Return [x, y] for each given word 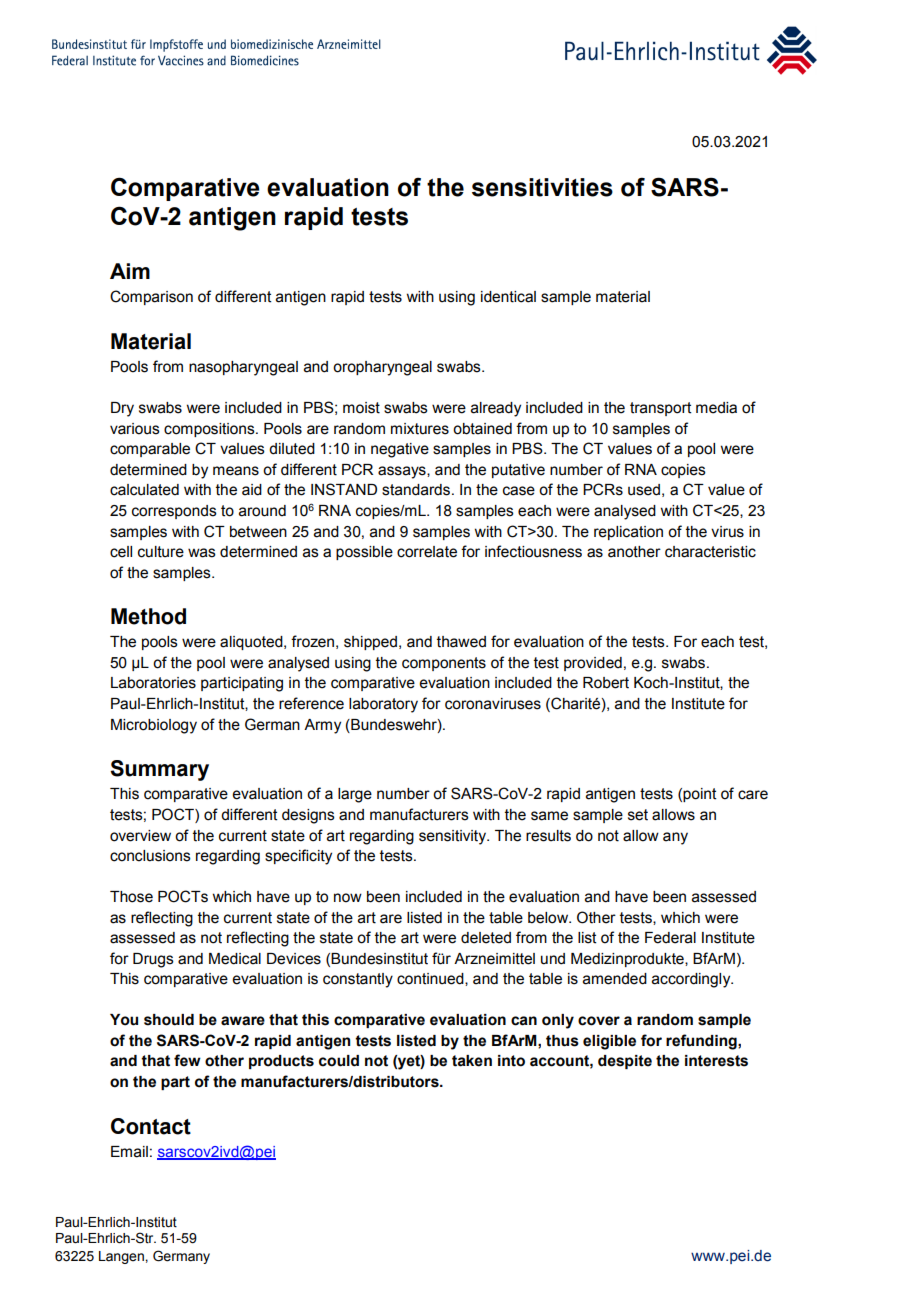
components [444, 664]
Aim [130, 271]
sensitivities [542, 187]
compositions [210, 430]
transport [661, 409]
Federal [670, 938]
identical [508, 297]
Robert [606, 683]
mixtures [420, 429]
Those [131, 897]
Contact [151, 1126]
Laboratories [153, 683]
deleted [486, 938]
